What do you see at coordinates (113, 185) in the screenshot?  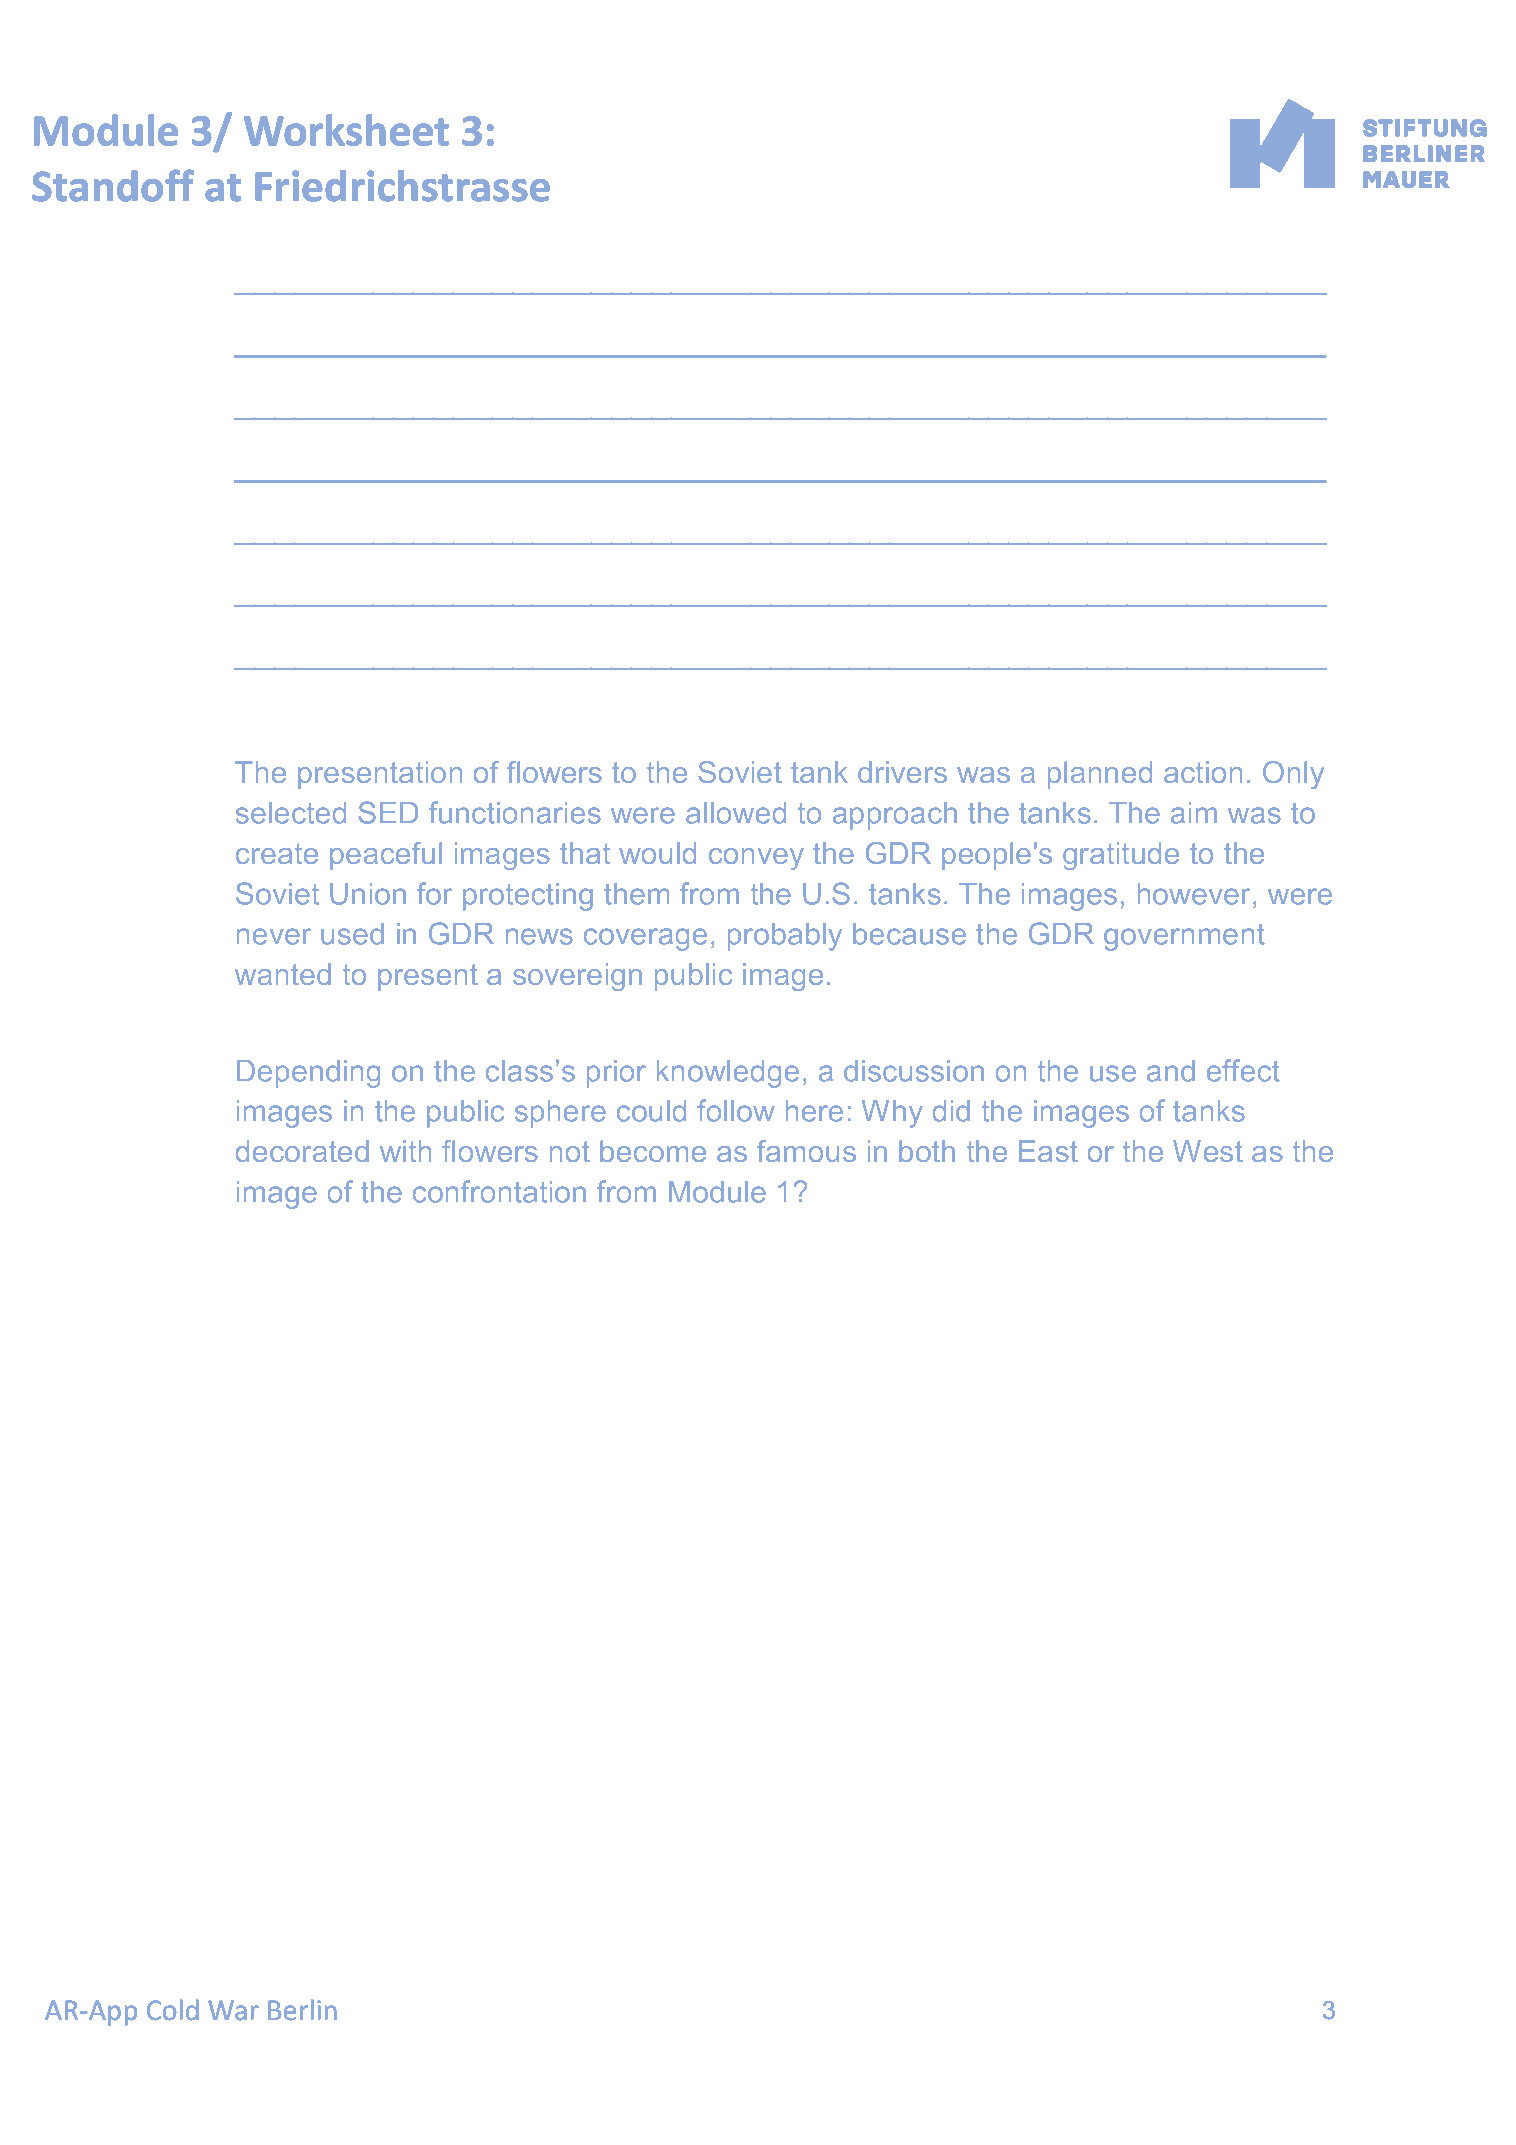 I see `Standoff` at bounding box center [113, 185].
